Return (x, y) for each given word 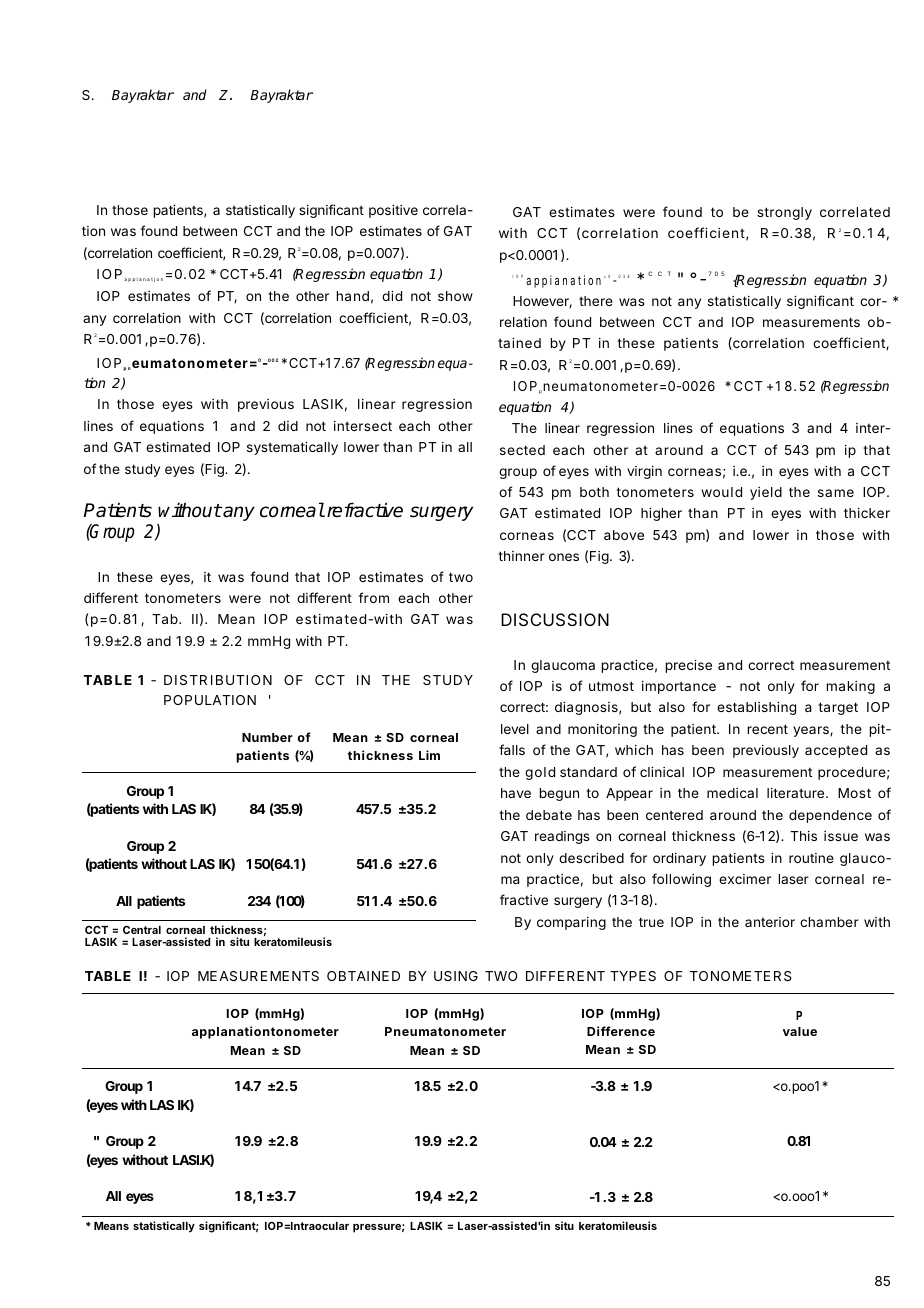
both (594, 492)
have (516, 793)
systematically (292, 448)
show (455, 296)
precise (689, 666)
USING (456, 976)
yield (766, 493)
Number (267, 737)
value (800, 1031)
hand (353, 296)
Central (142, 929)
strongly (784, 213)
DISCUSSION (555, 619)
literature (797, 793)
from (373, 597)
